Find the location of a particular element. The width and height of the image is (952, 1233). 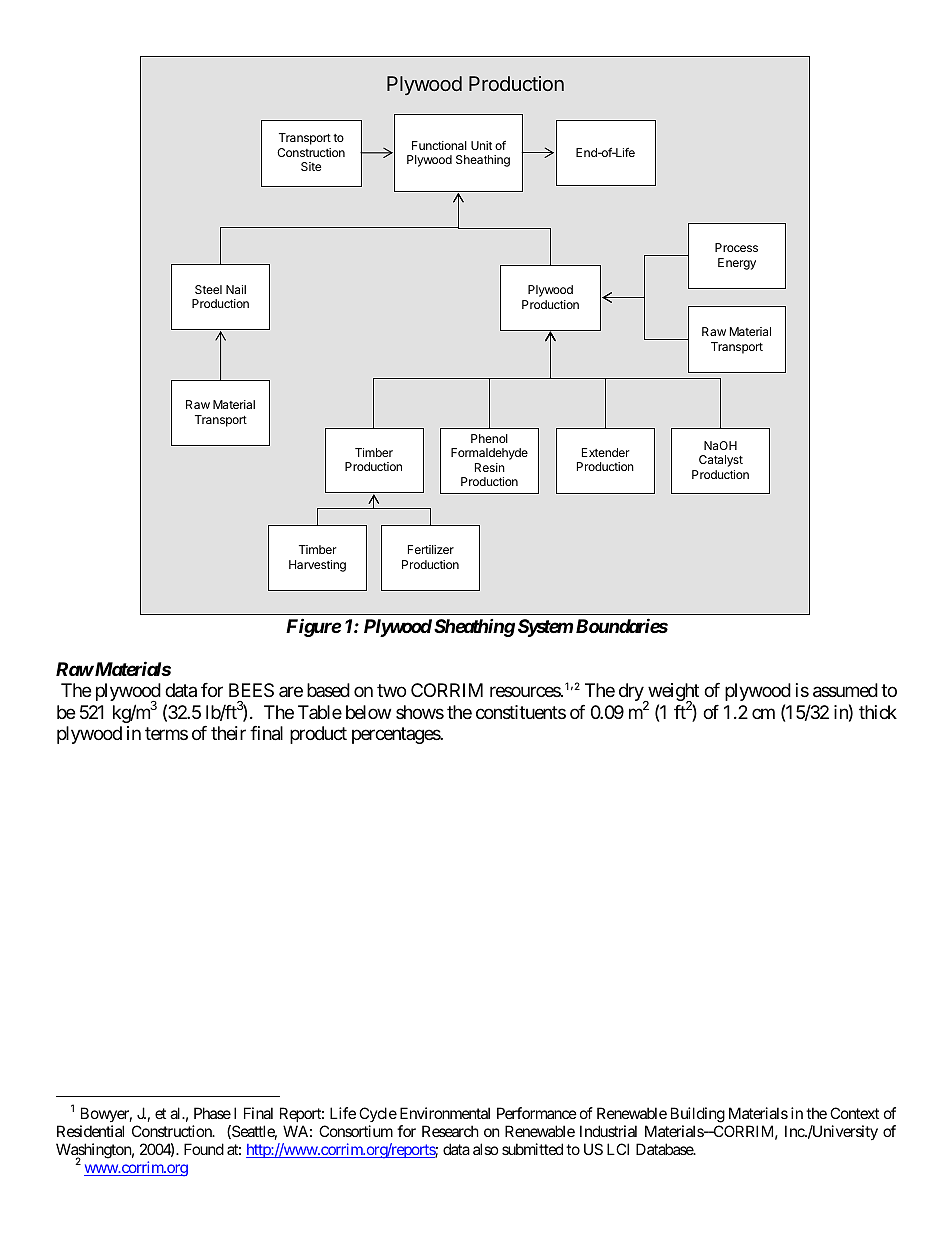

Environmental is located at coordinates (445, 1113).
